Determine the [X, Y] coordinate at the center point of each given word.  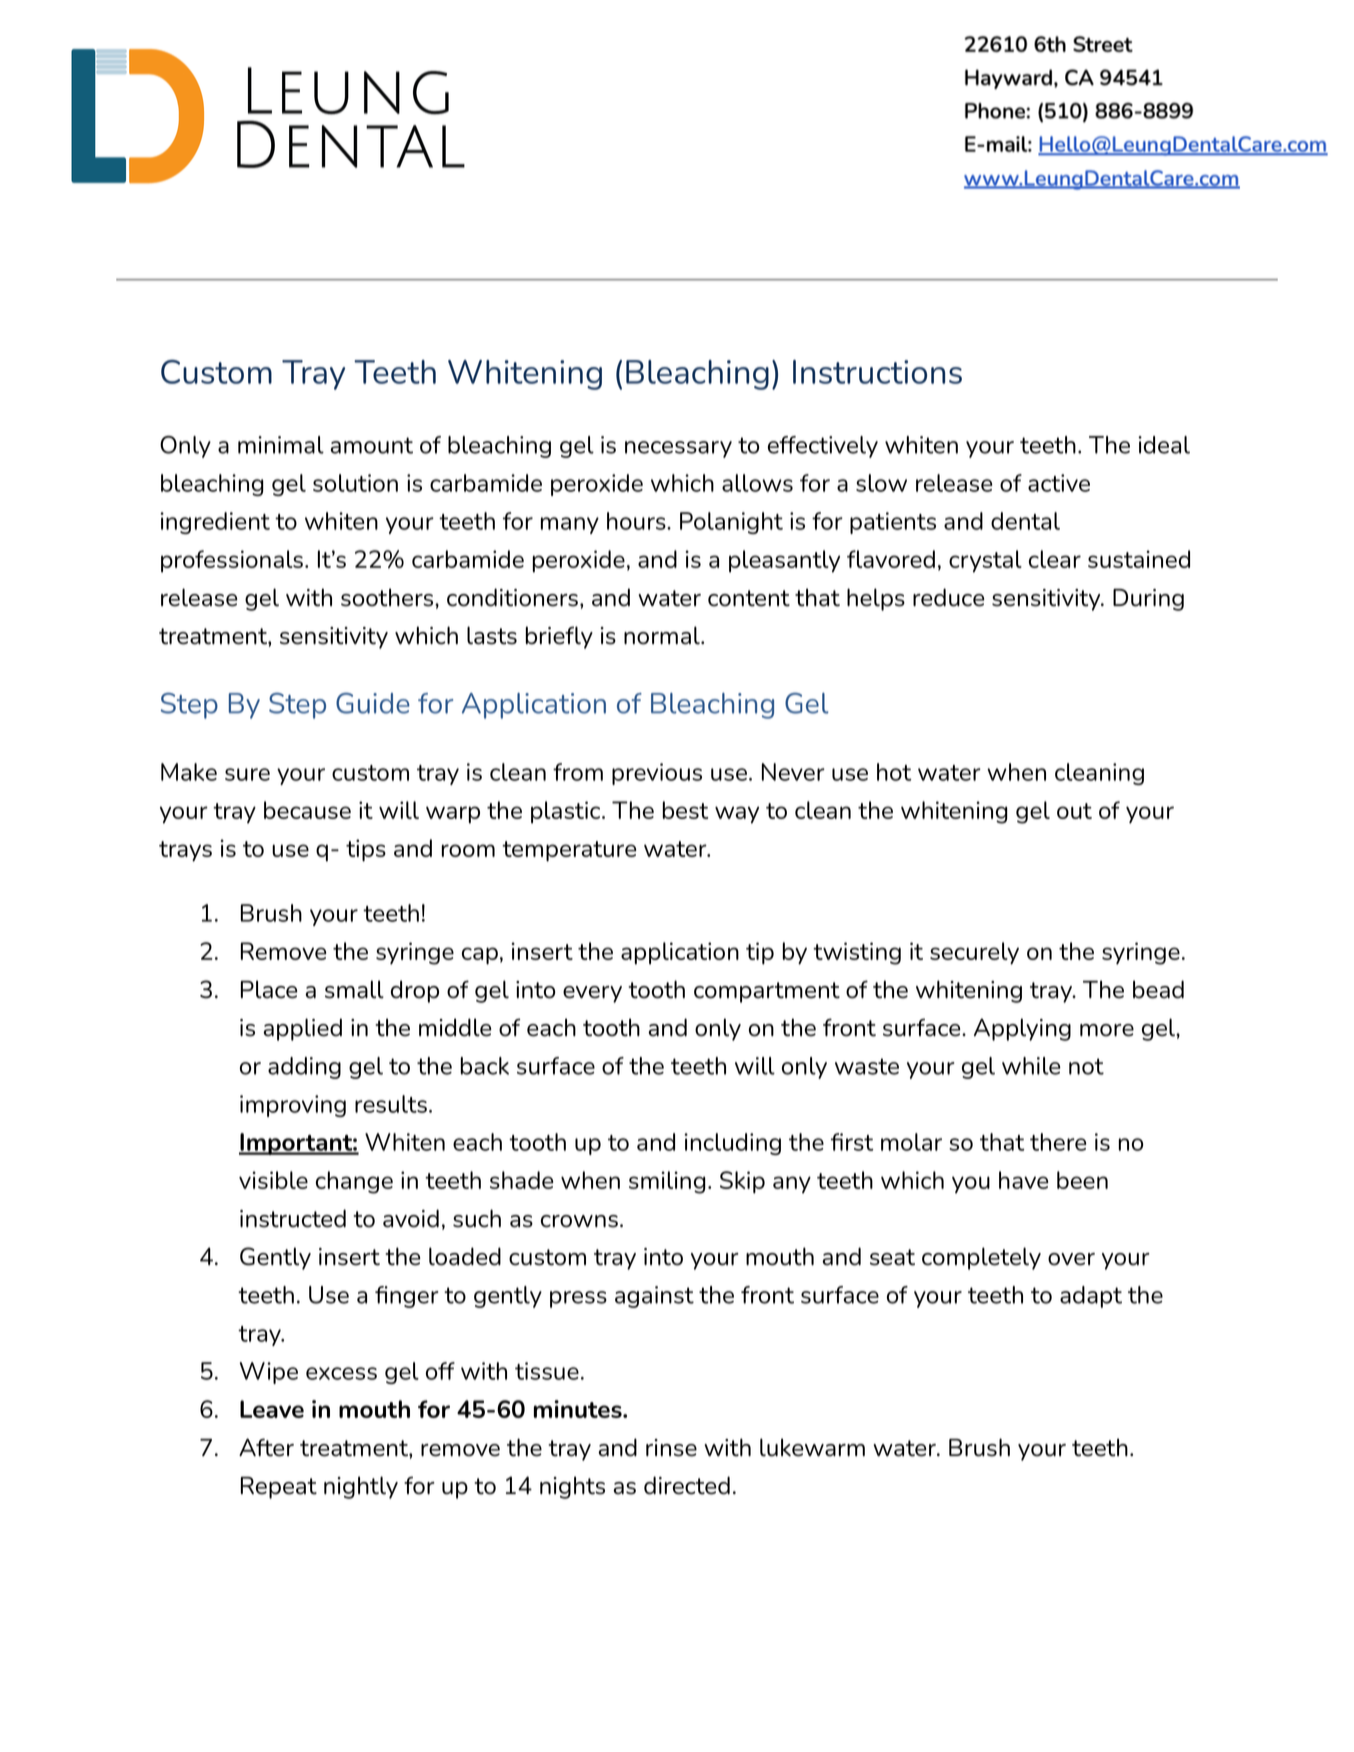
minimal [281, 445]
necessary [678, 449]
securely [974, 953]
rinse [671, 1448]
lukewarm [812, 1447]
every [592, 994]
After [266, 1447]
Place [269, 989]
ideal [1164, 445]
